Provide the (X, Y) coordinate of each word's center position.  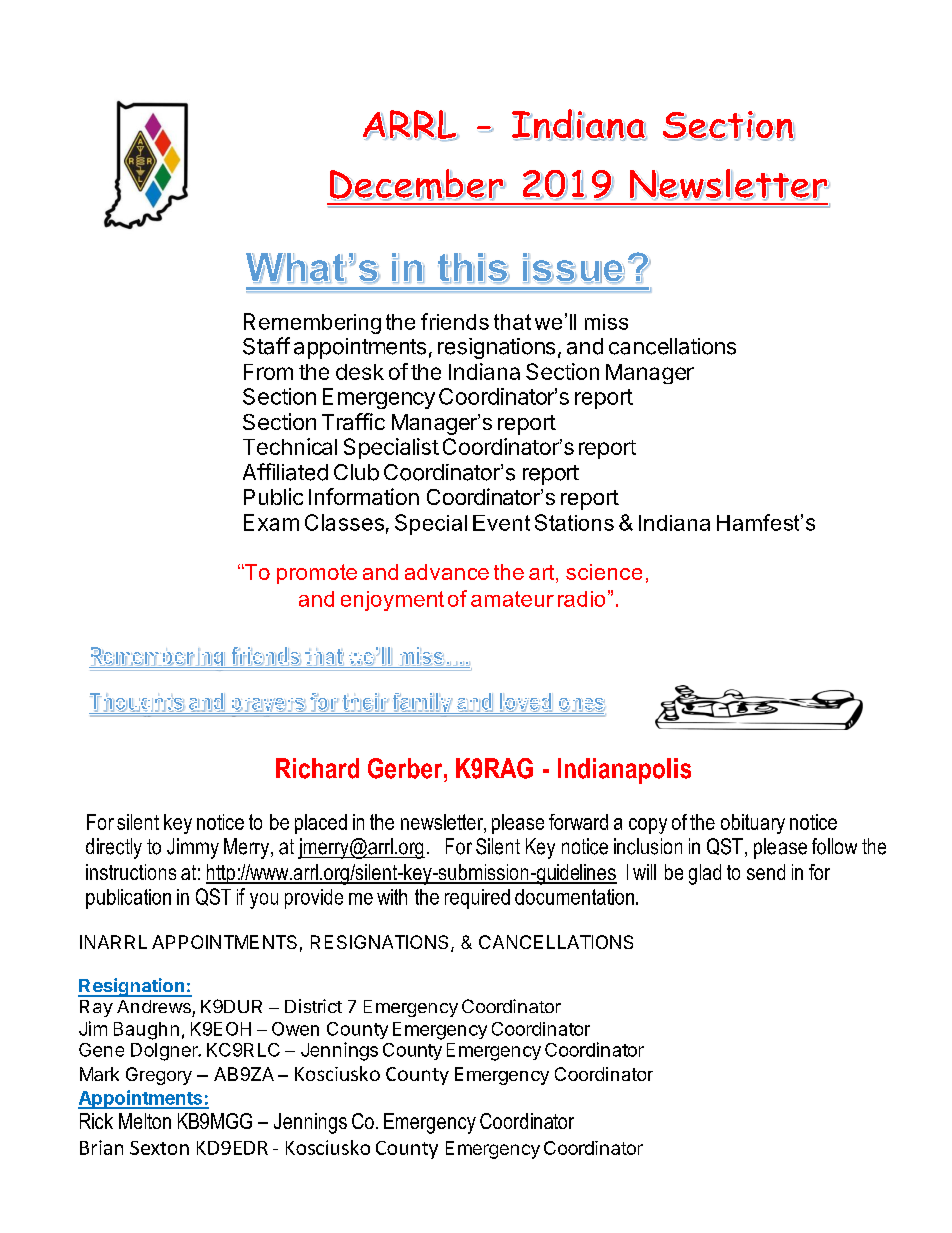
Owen (295, 1029)
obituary (753, 824)
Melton (145, 1121)
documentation (576, 897)
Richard (317, 768)
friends (455, 321)
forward (578, 822)
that (512, 322)
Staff (266, 346)
